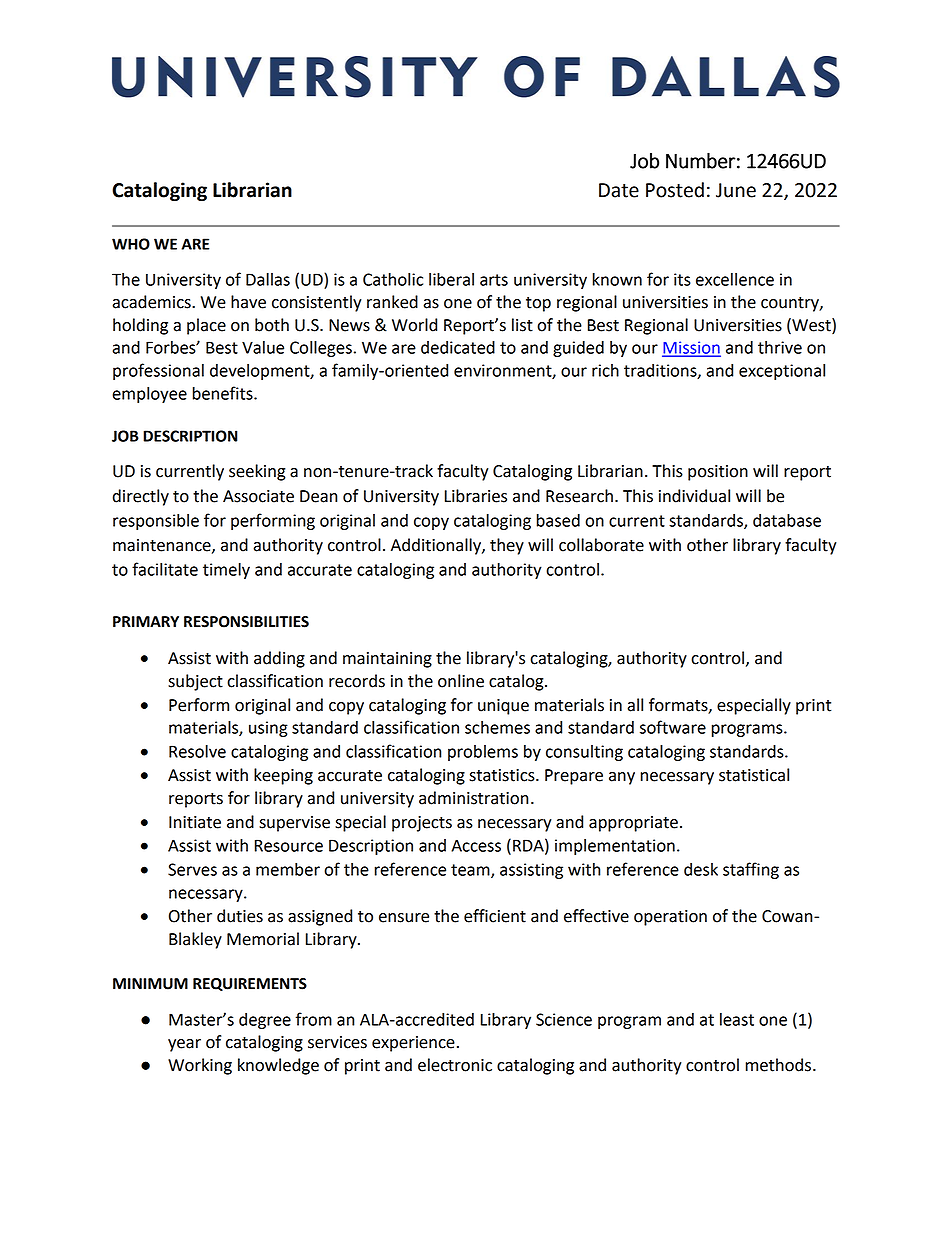 This screenshot has width=952, height=1233. I want to click on liberal, so click(451, 279).
